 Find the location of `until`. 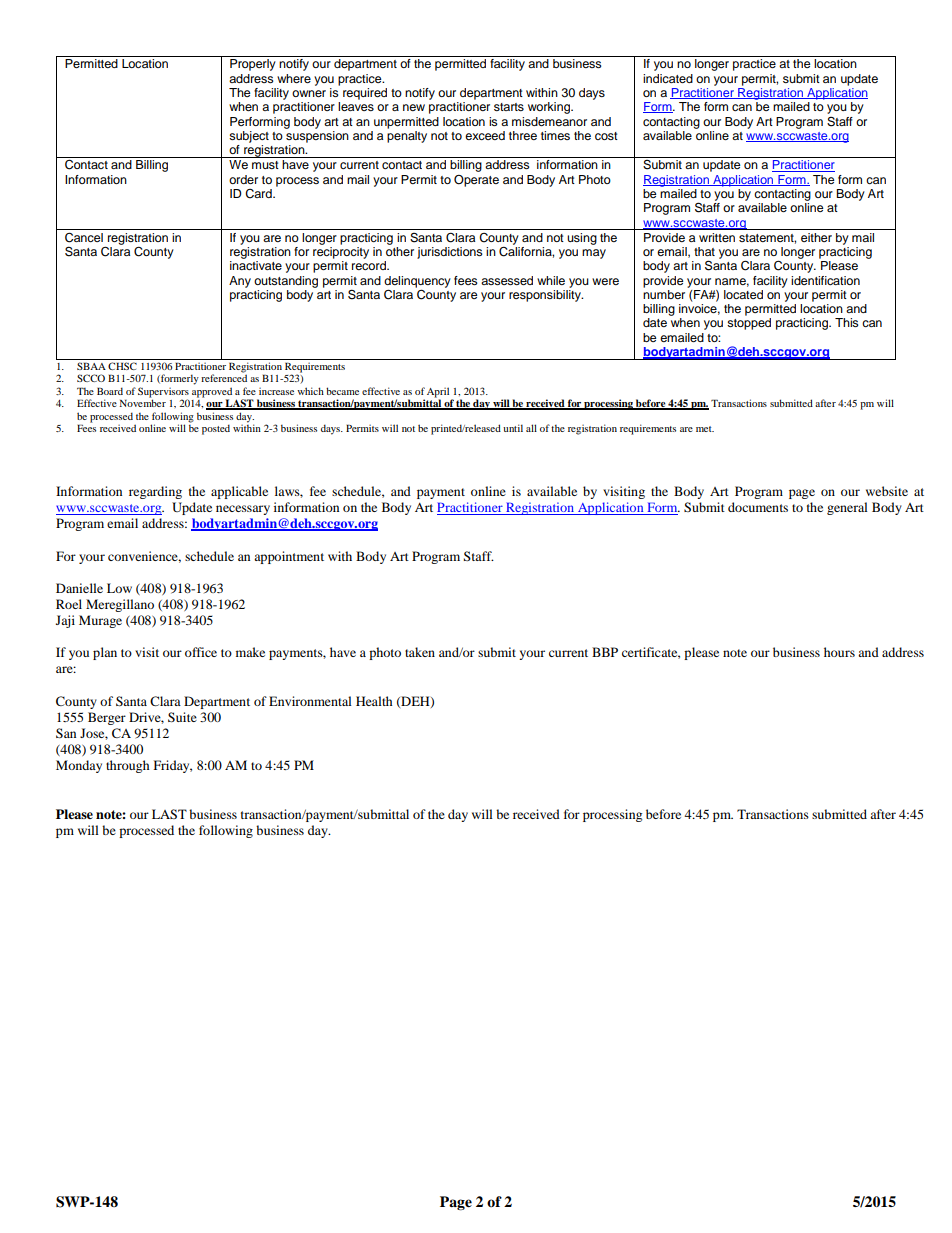

until is located at coordinates (513, 428).
